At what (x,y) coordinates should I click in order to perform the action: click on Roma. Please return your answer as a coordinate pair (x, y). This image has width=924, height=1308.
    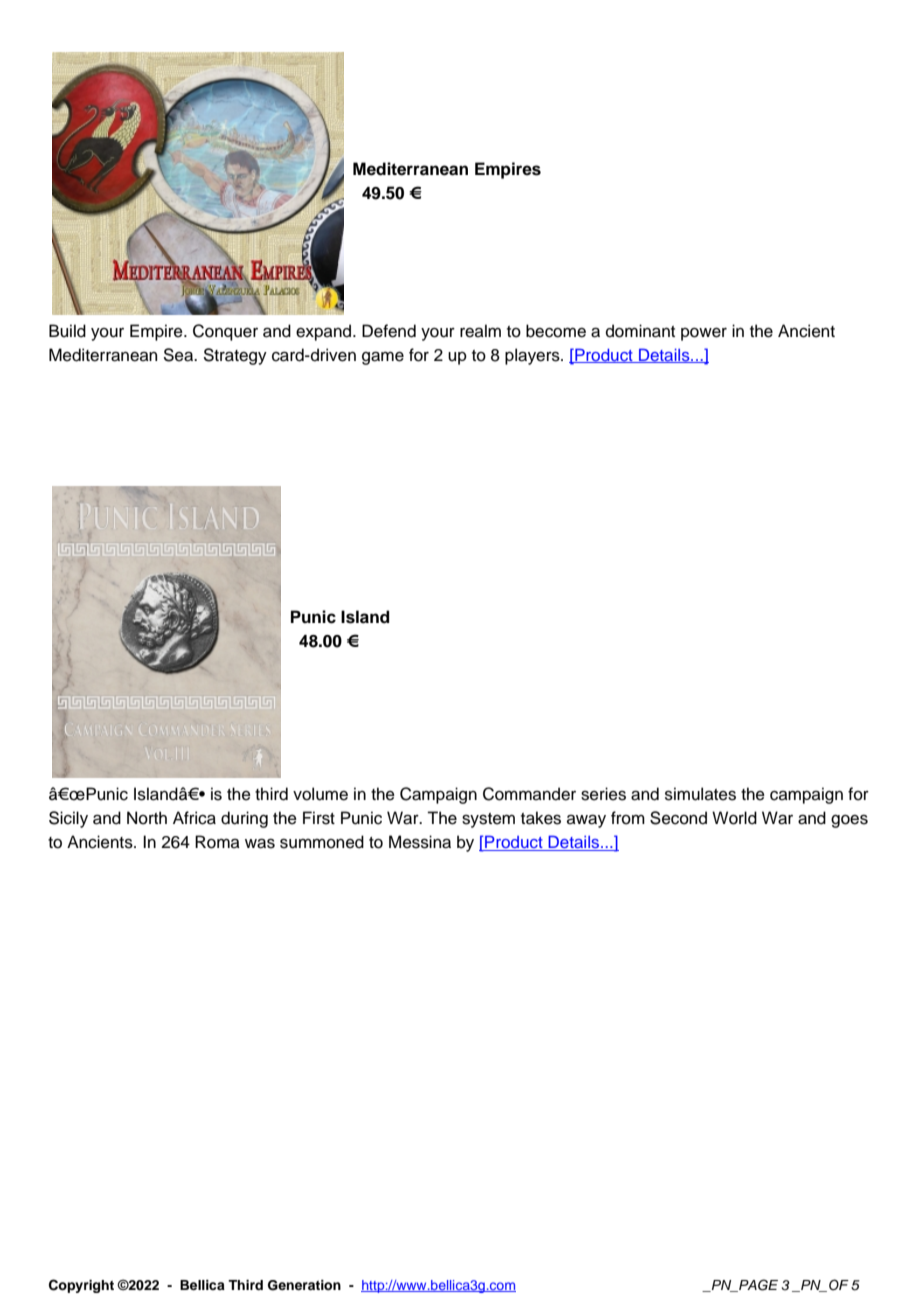
    Looking at the image, I should click on (217, 842).
